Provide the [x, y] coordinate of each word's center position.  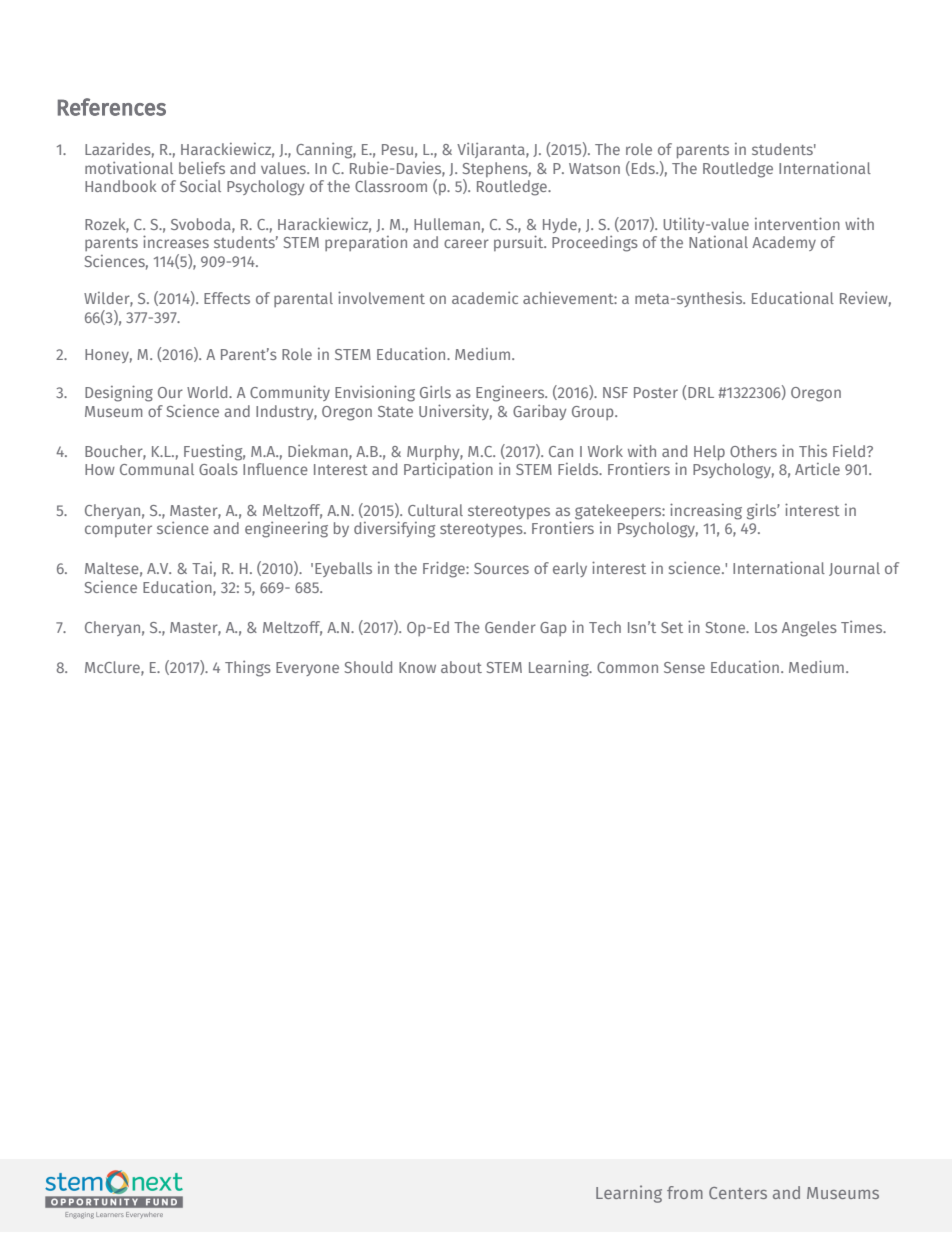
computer [118, 530]
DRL [701, 392]
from [685, 1192]
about [461, 667]
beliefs [202, 168]
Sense [684, 667]
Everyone [307, 669]
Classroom [391, 186]
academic [485, 298]
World [208, 392]
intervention [797, 223]
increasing [706, 511]
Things [248, 669]
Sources [501, 568]
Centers [738, 1193]
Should [368, 667]
